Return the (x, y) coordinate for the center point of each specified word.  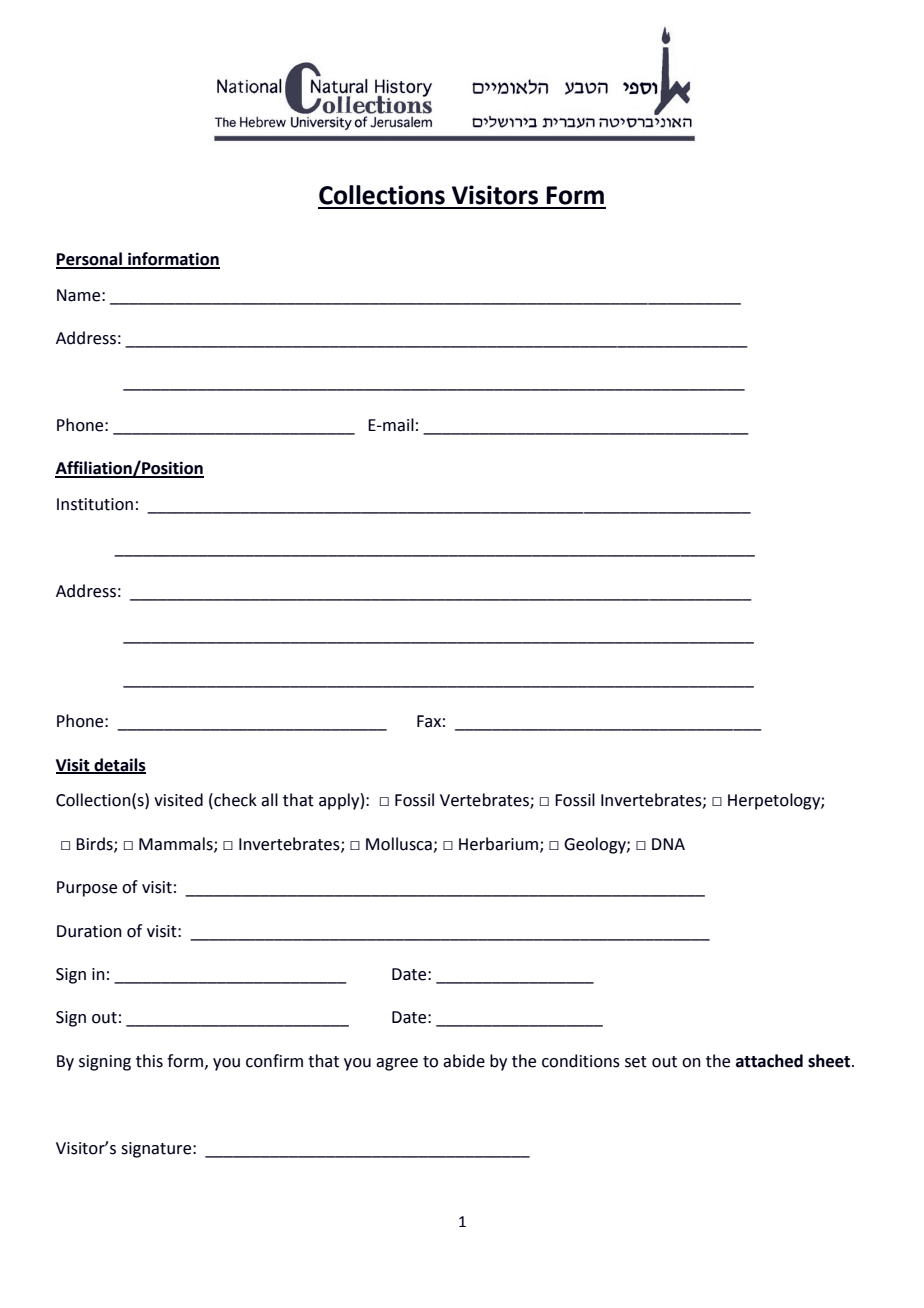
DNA (668, 844)
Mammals (177, 844)
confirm (274, 1061)
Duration (89, 931)
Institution (95, 504)
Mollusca (399, 844)
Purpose (87, 889)
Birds (95, 844)
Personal (90, 260)
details (119, 765)
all (269, 800)
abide (464, 1061)
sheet (830, 1061)
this (149, 1061)
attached (769, 1061)
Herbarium (500, 844)
